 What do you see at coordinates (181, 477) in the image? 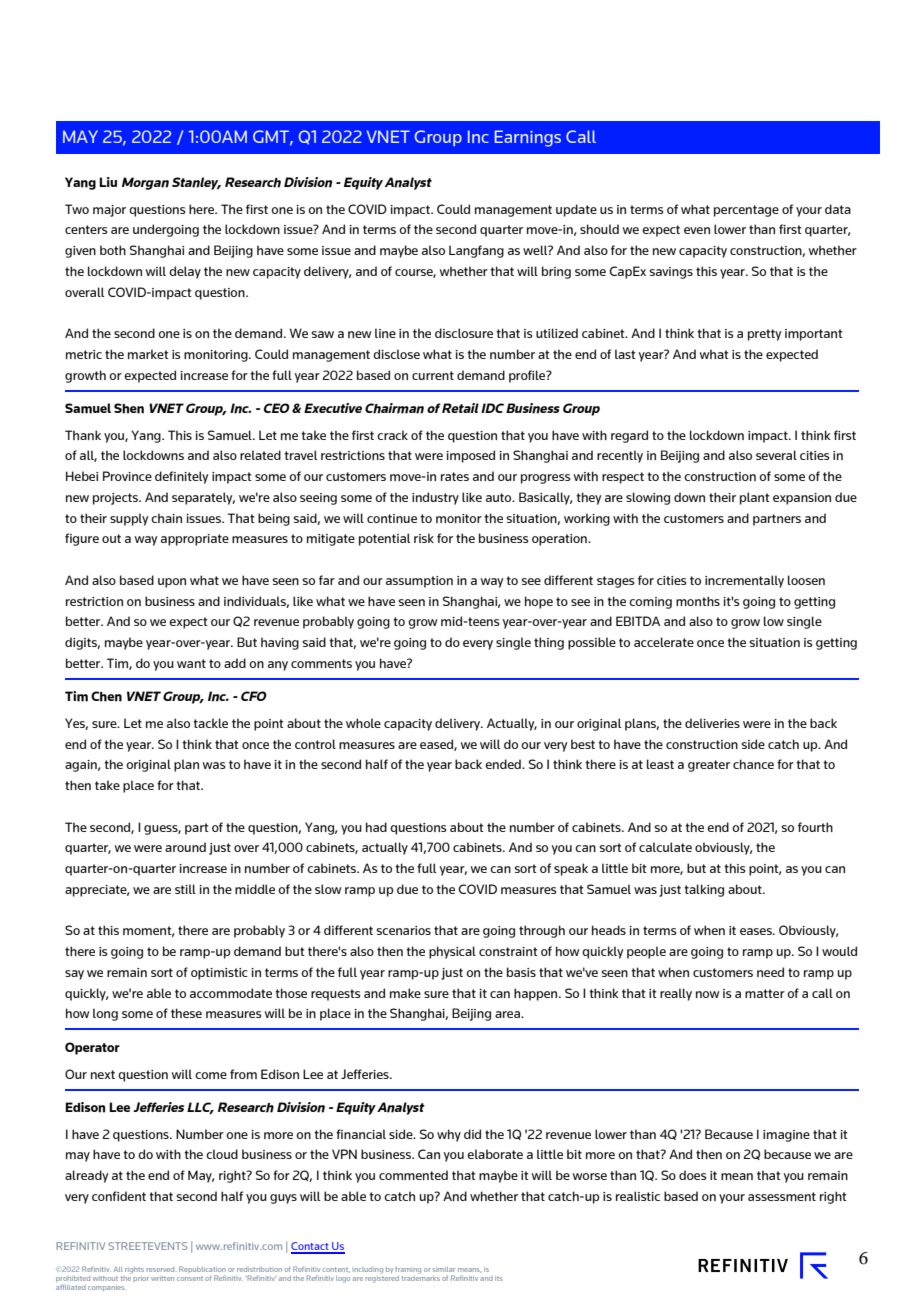
I see `definitely` at bounding box center [181, 477].
